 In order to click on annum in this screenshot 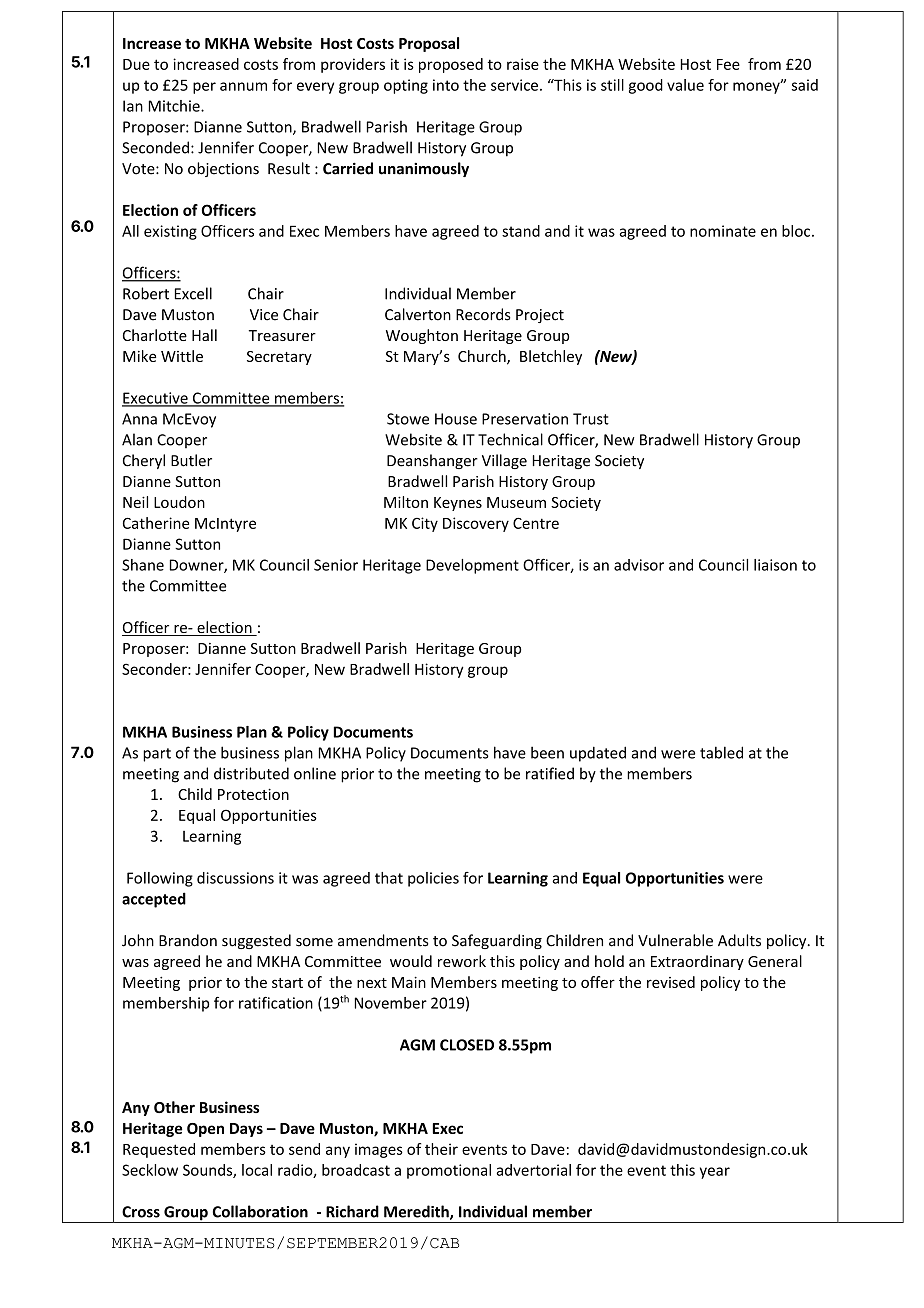, I will do `click(243, 86)`.
